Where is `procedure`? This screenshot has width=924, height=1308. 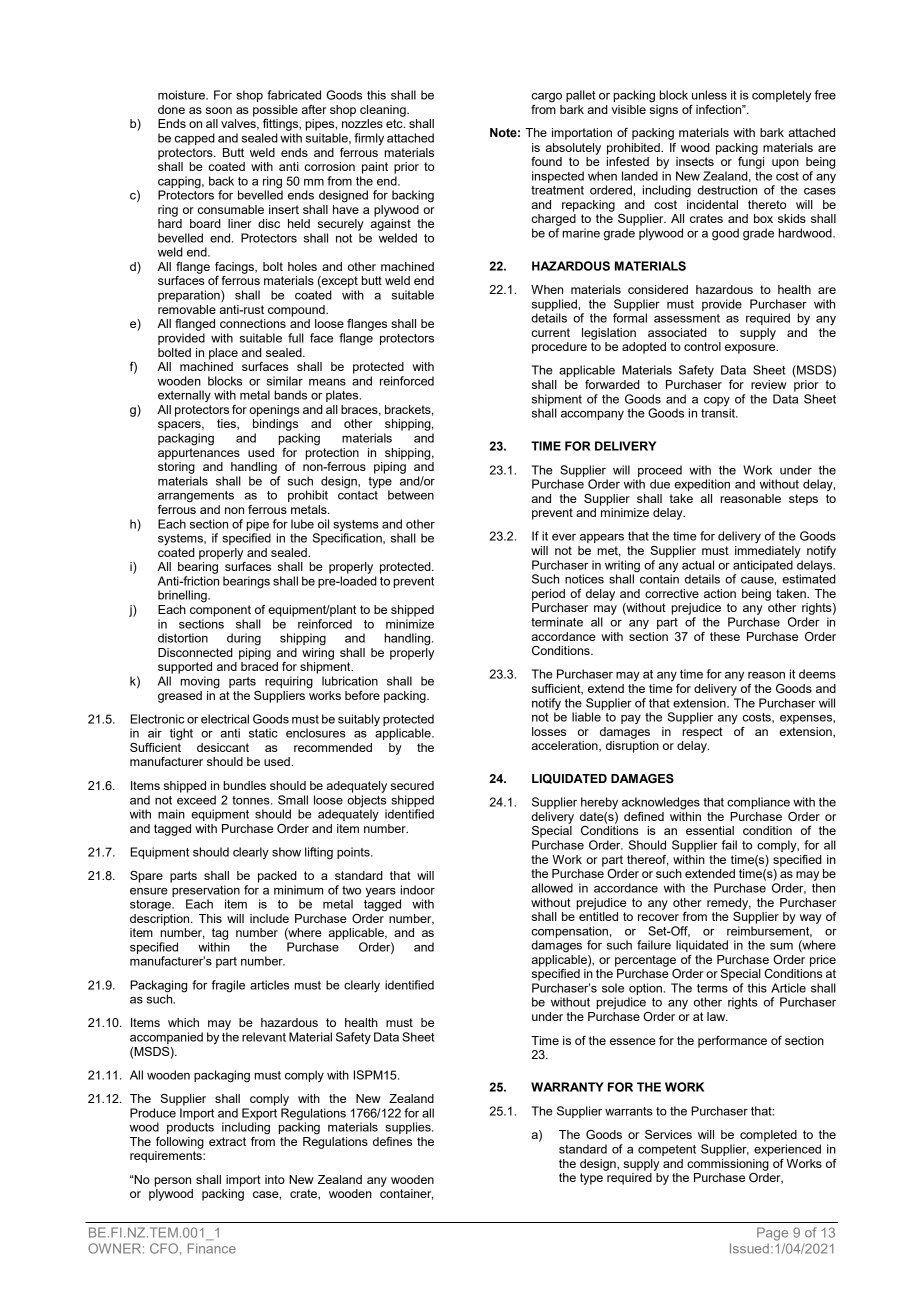 procedure is located at coordinates (559, 348).
